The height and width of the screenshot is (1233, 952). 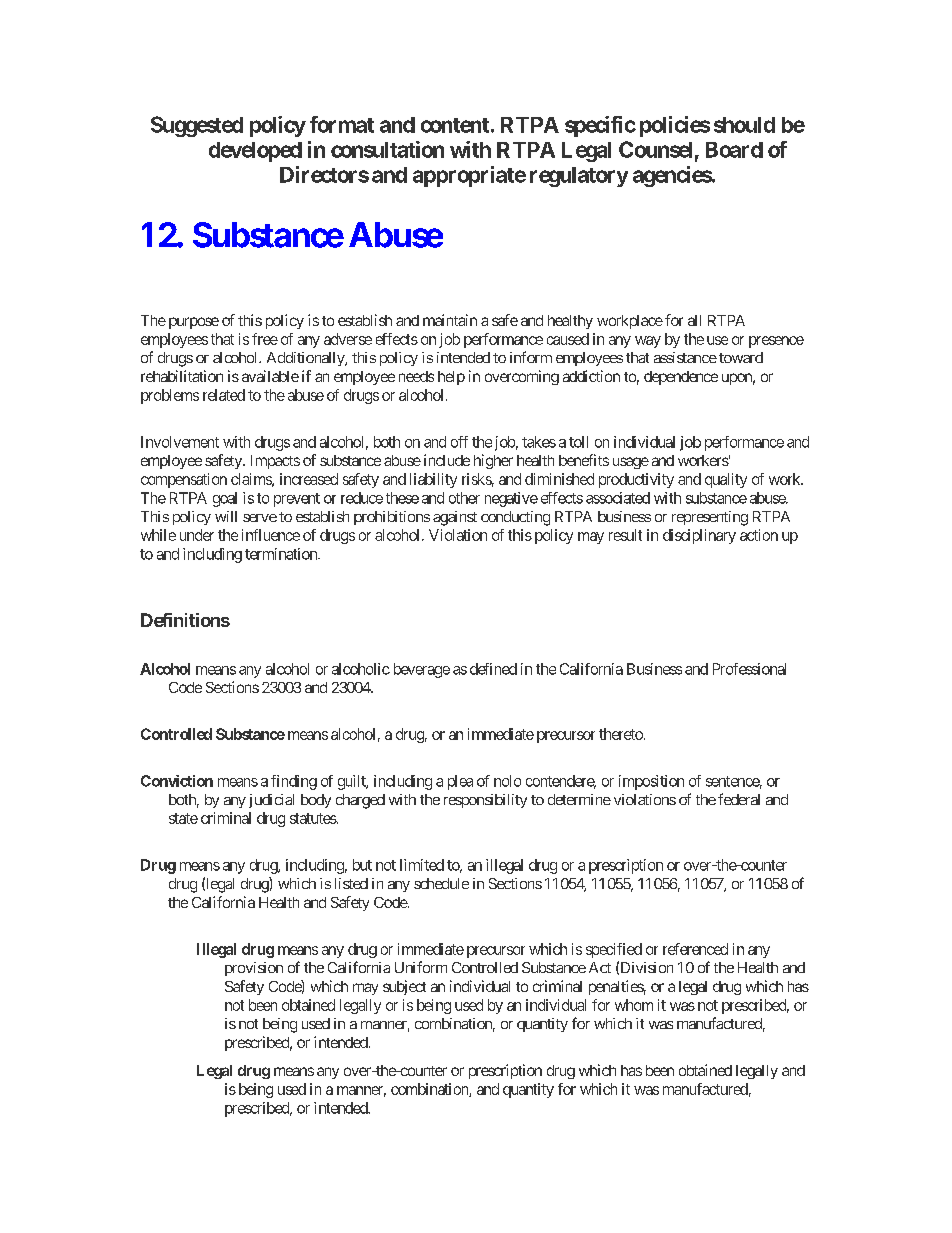 What do you see at coordinates (254, 969) in the screenshot?
I see `provision` at bounding box center [254, 969].
